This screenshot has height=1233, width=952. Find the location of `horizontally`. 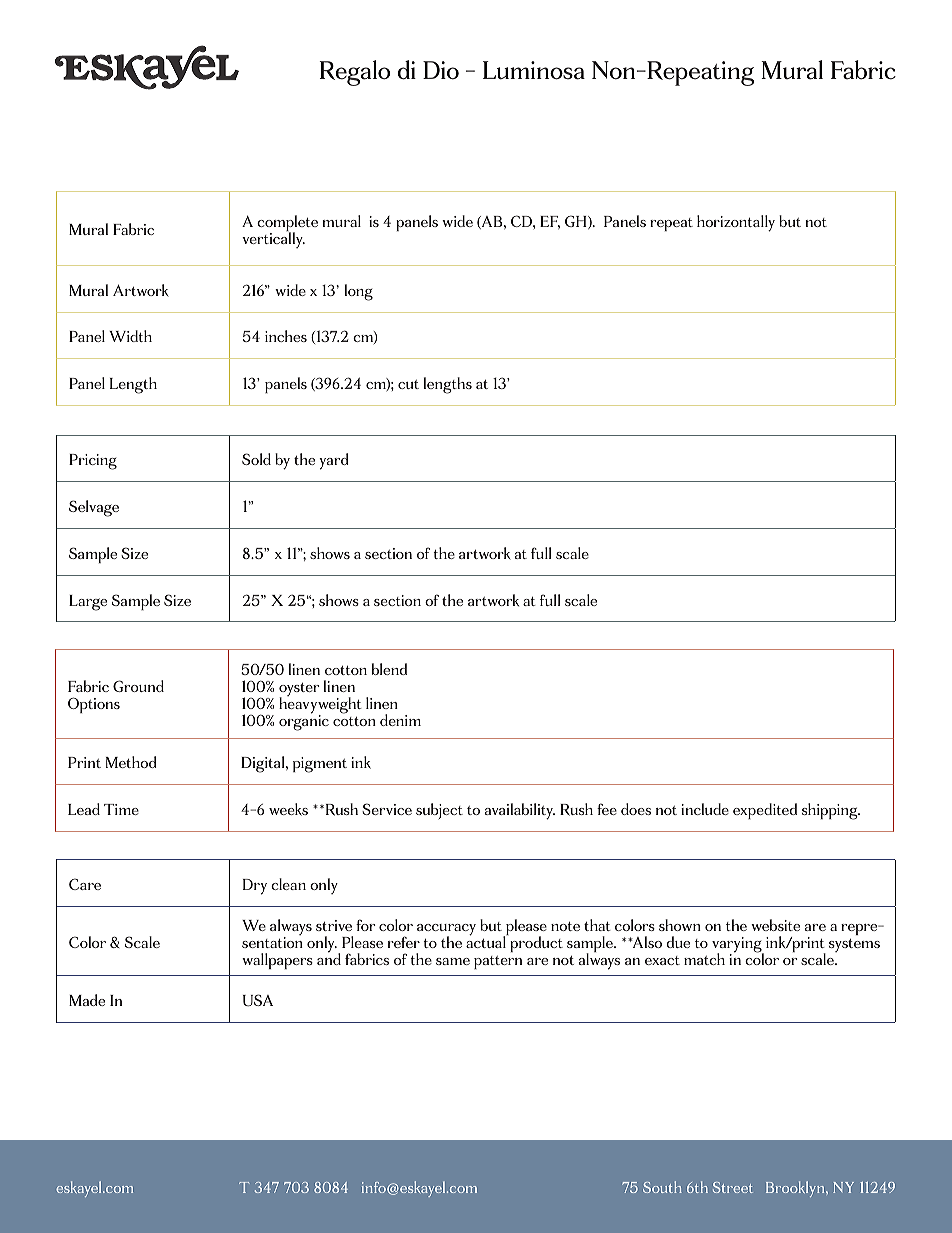

horizontally is located at coordinates (736, 223).
